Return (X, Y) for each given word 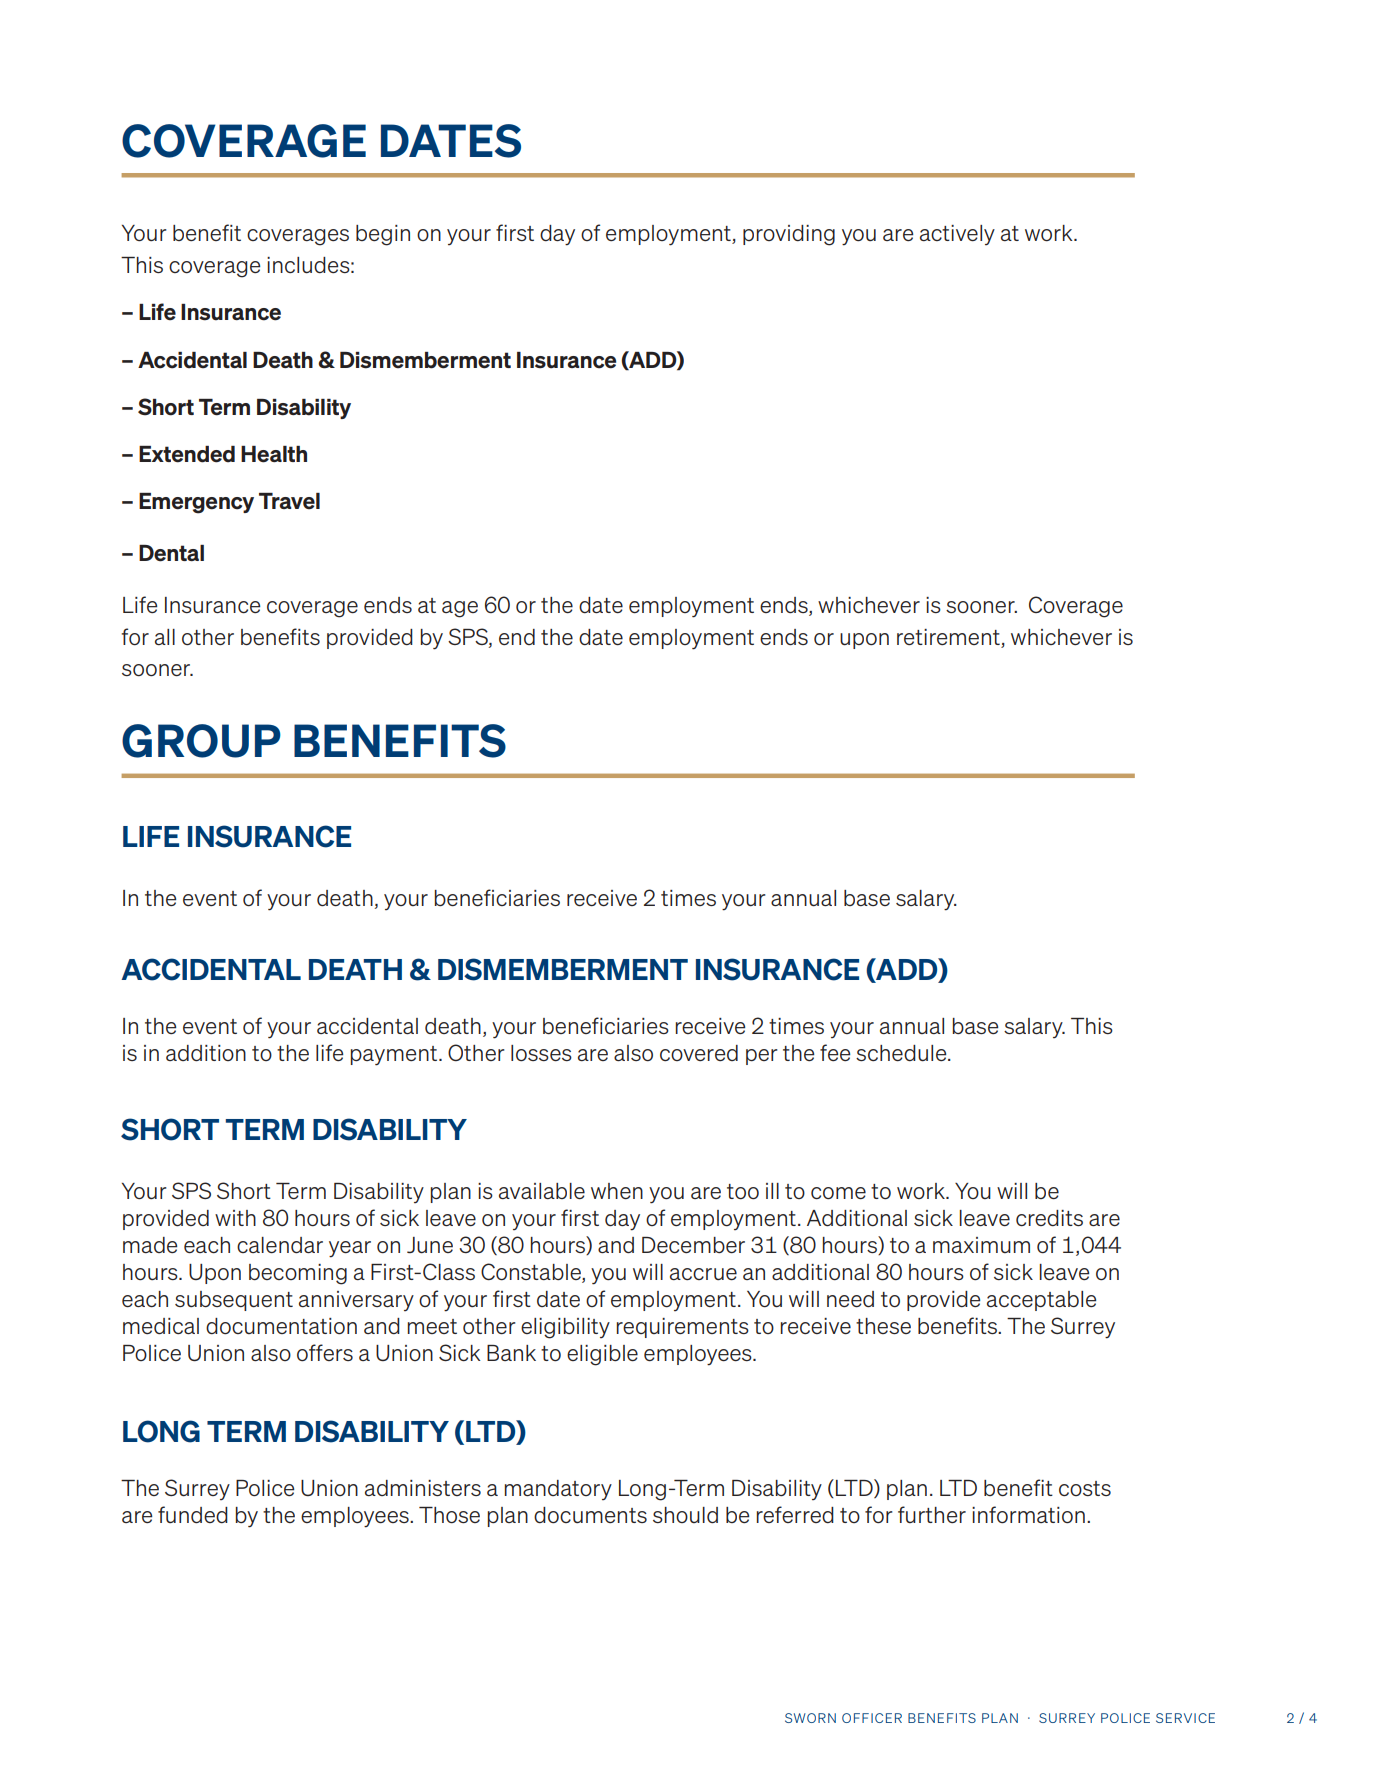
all (165, 637)
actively (957, 235)
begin (383, 235)
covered (699, 1053)
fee (835, 1052)
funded (193, 1514)
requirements (683, 1328)
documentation (281, 1326)
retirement (948, 637)
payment (395, 1056)
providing (789, 235)
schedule (902, 1053)
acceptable (1041, 1301)
